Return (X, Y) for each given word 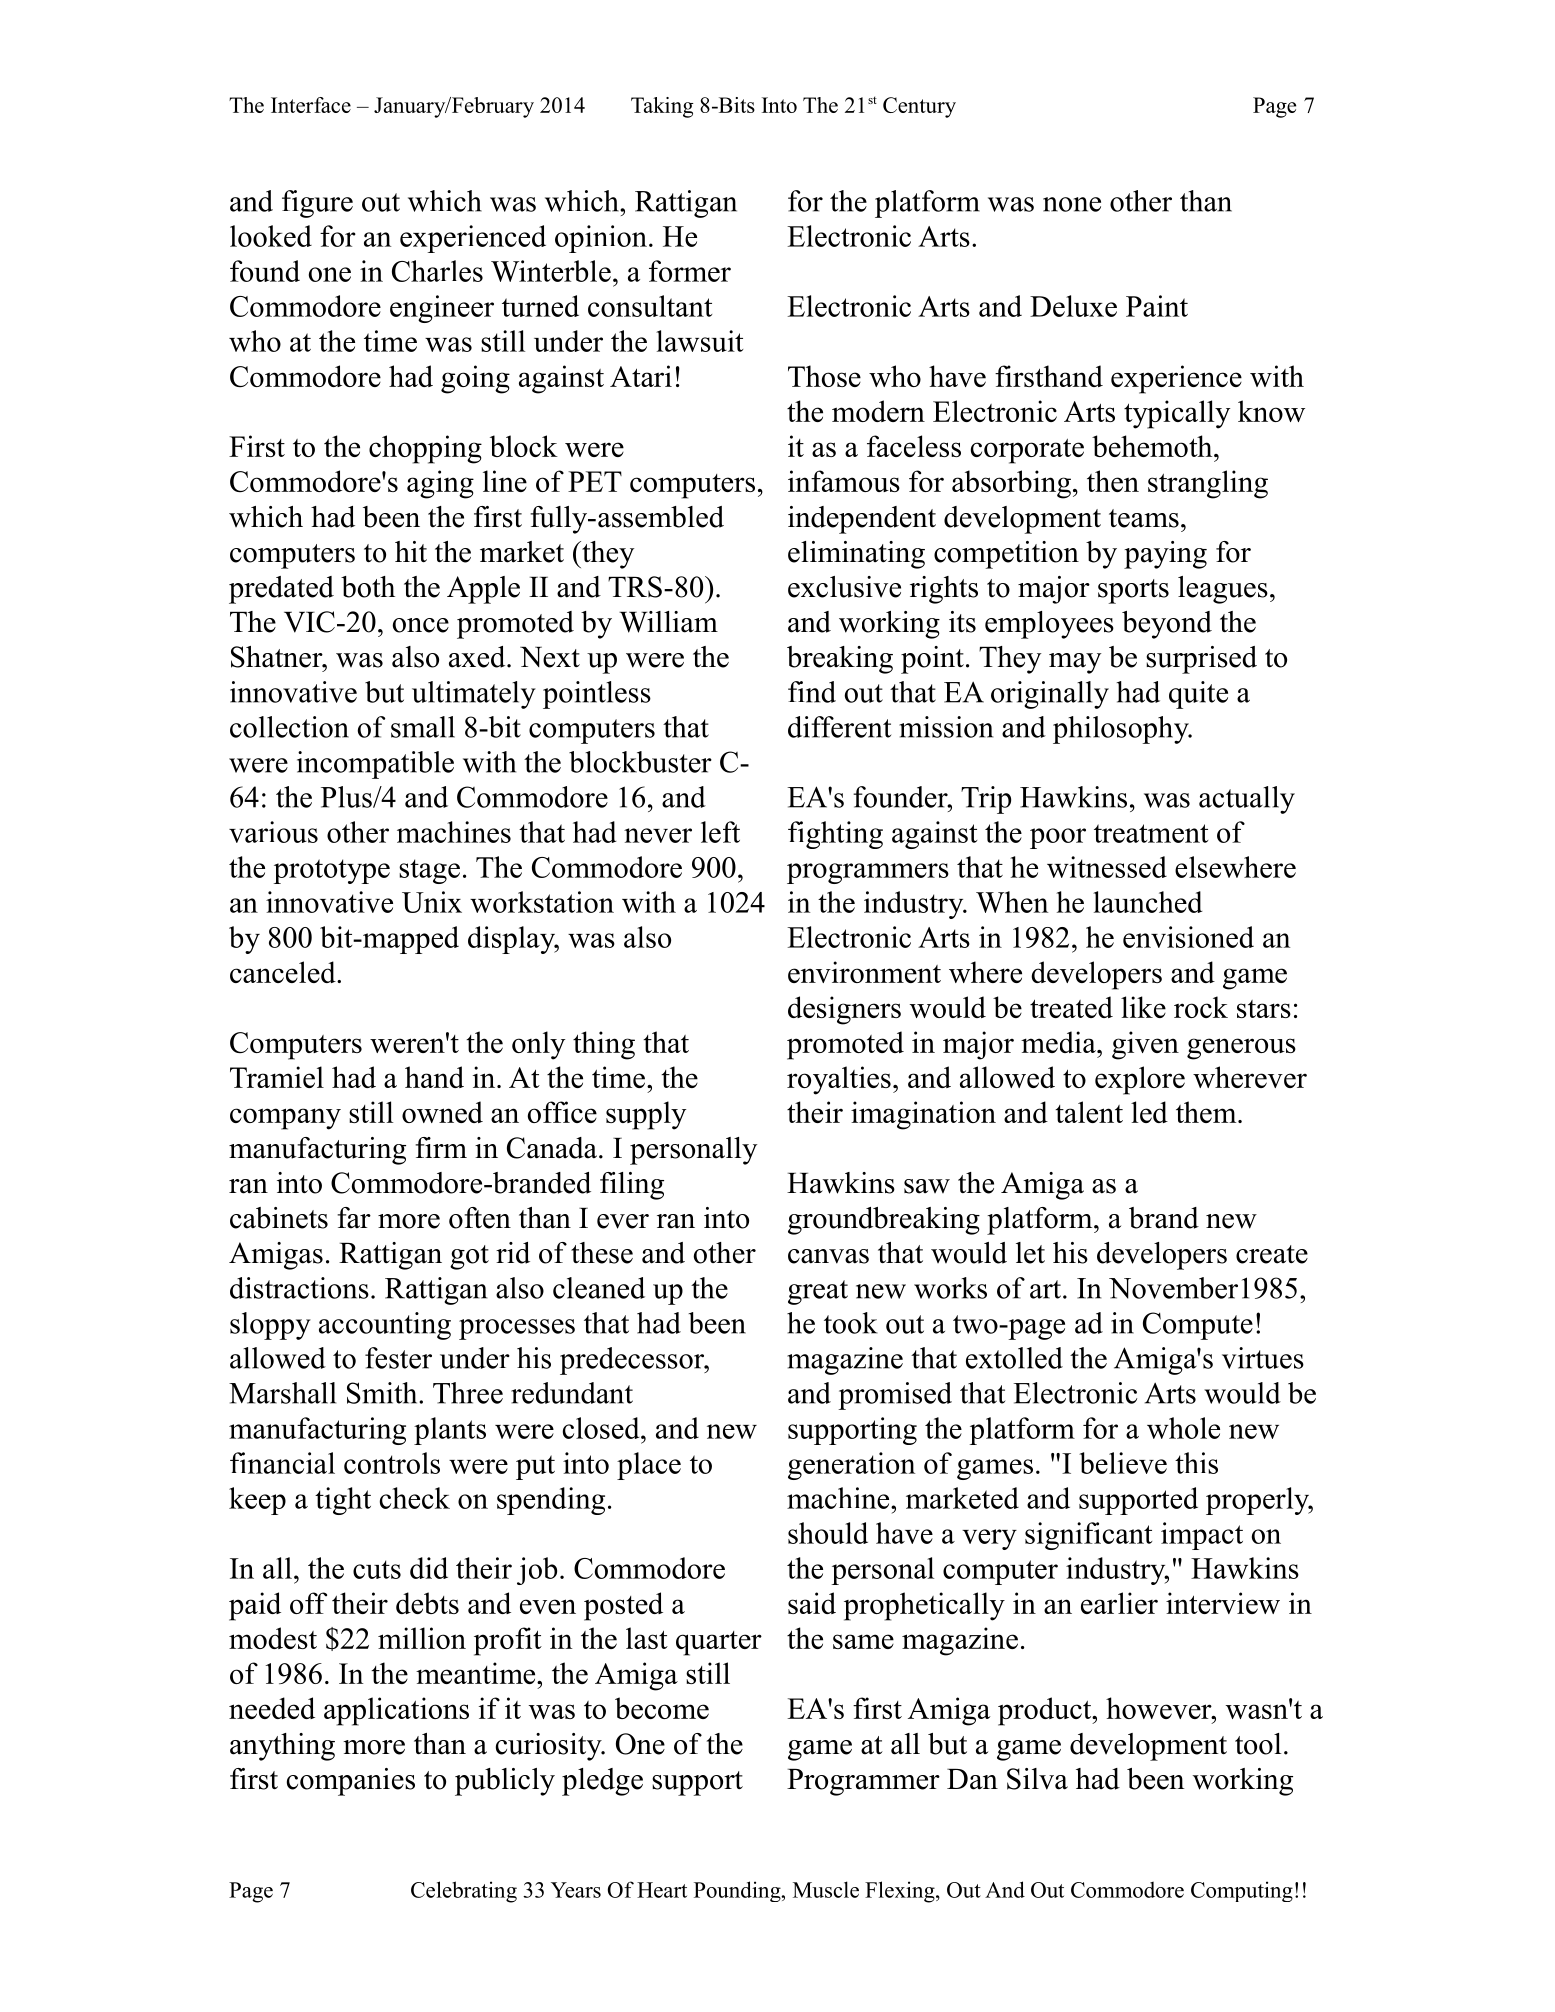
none (1072, 204)
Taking (662, 107)
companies (351, 1782)
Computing (1242, 1891)
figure (317, 204)
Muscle (826, 1889)
